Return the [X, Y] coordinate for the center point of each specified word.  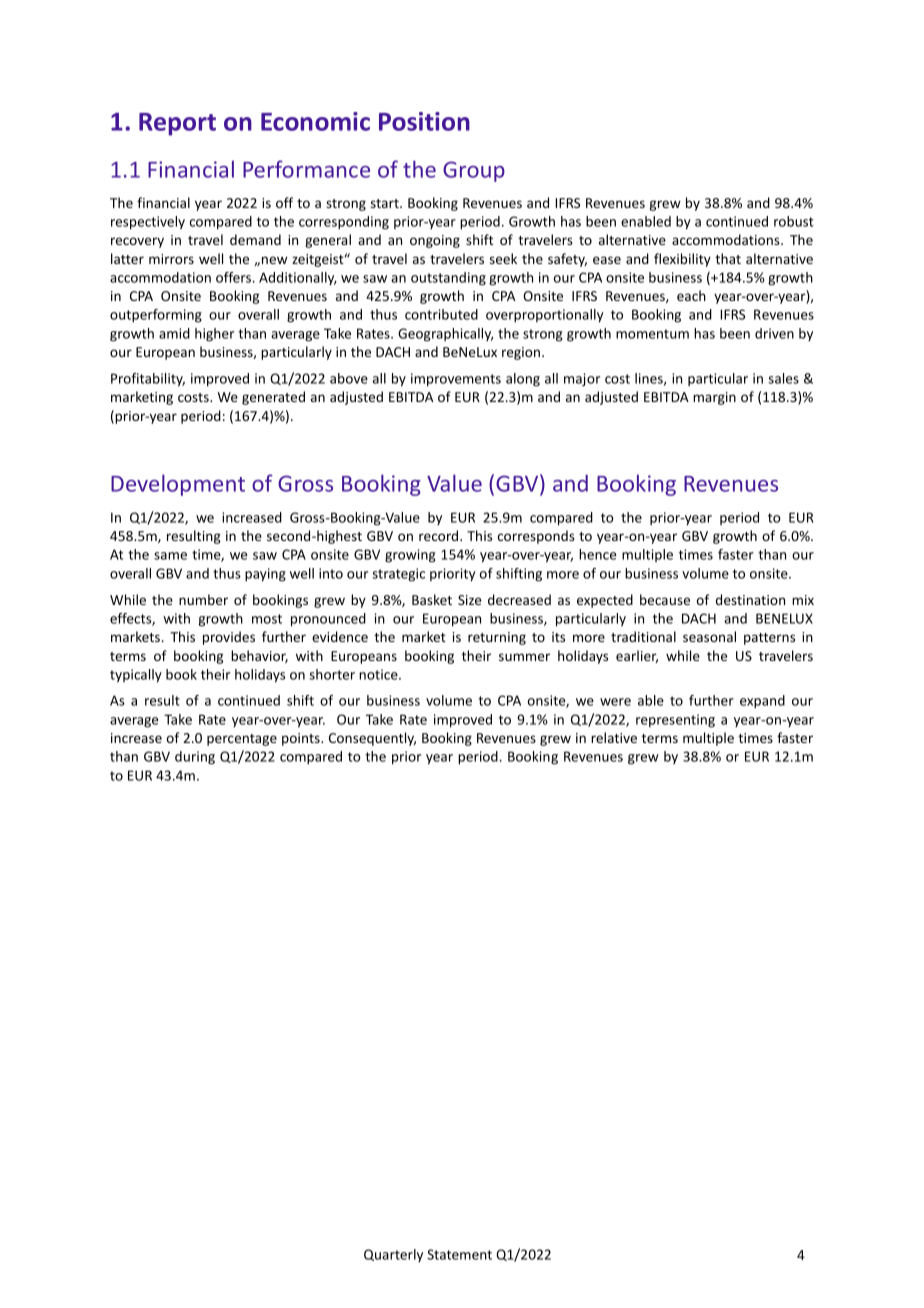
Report [177, 124]
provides [229, 638]
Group [474, 171]
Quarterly [393, 1255]
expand [762, 702]
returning [497, 638]
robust [794, 221]
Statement [459, 1254]
